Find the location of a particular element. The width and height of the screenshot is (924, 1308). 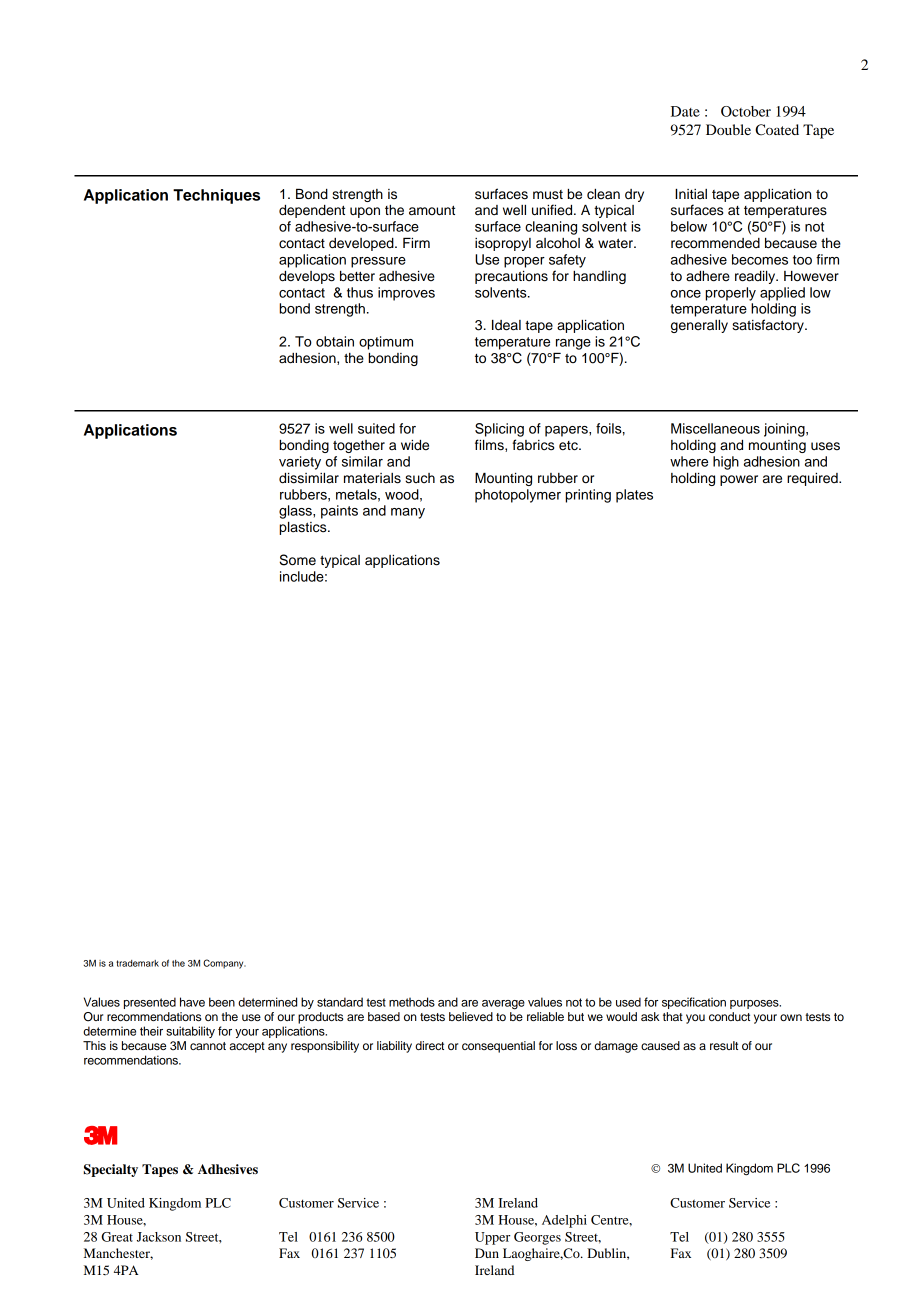

many is located at coordinates (408, 513).
